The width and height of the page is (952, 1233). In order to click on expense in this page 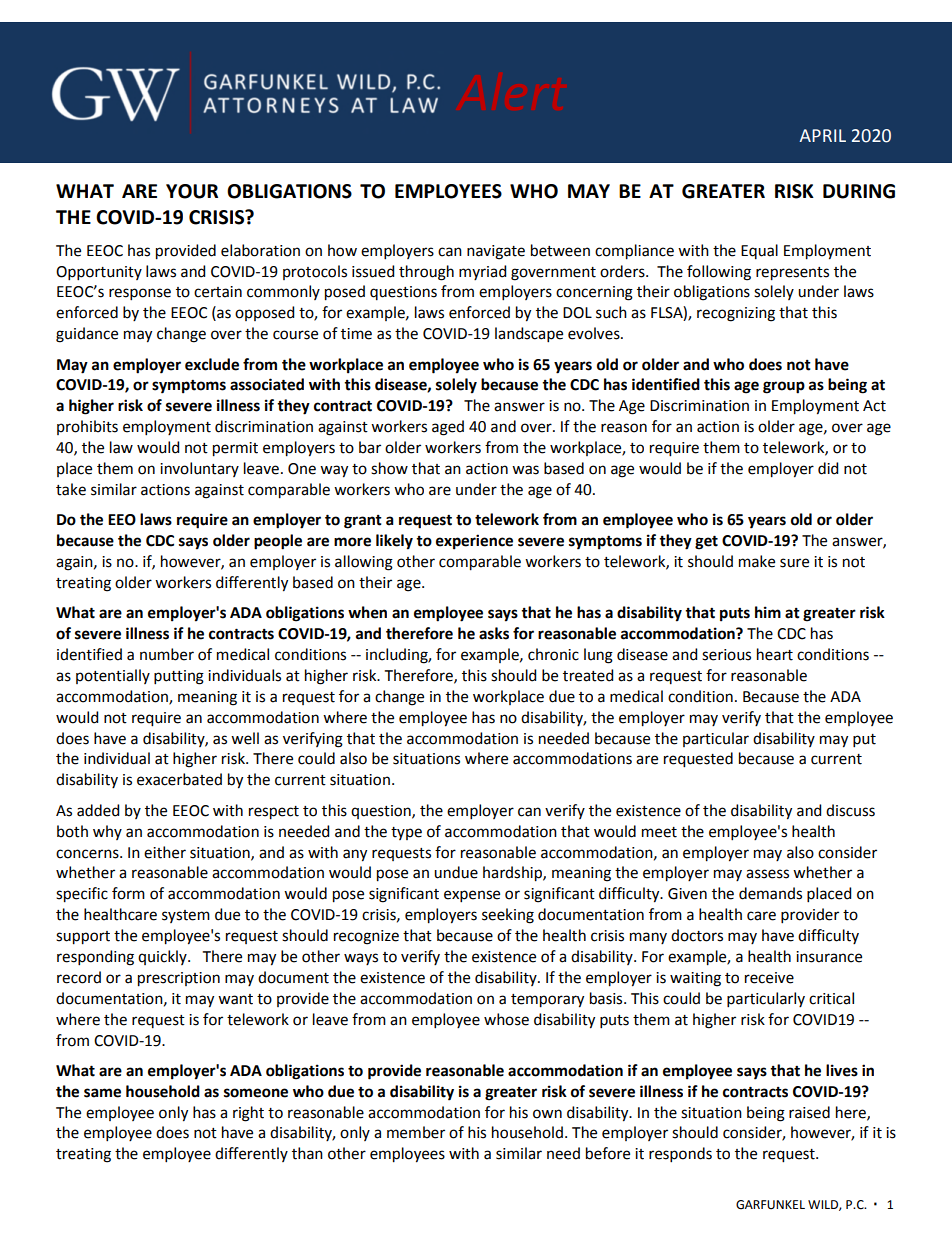, I will do `click(472, 896)`.
